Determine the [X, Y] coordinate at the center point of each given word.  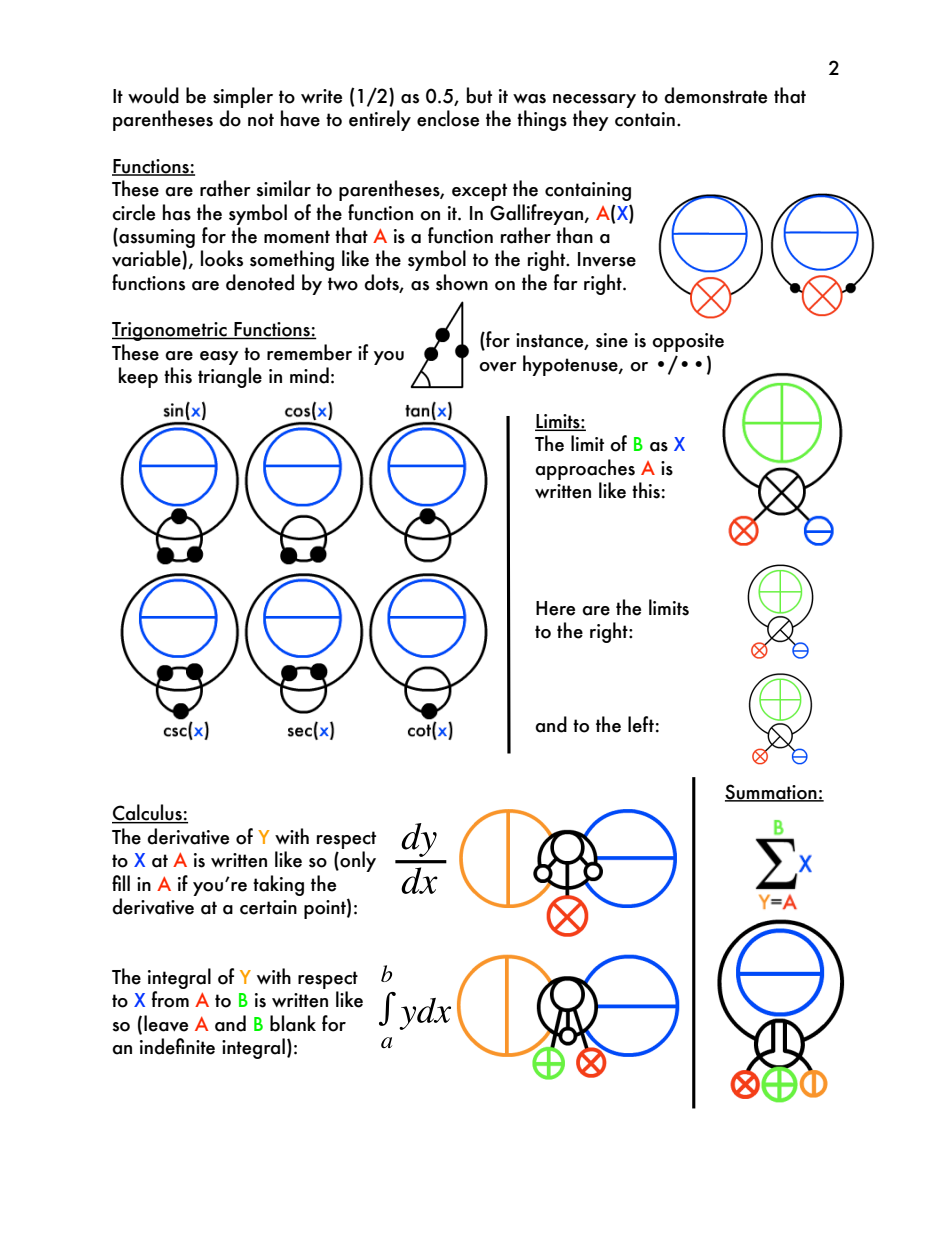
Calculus [148, 813]
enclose [448, 118]
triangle [230, 377]
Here [555, 608]
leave [166, 1023]
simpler [243, 97]
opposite [688, 342]
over [498, 367]
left [641, 724]
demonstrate [715, 95]
